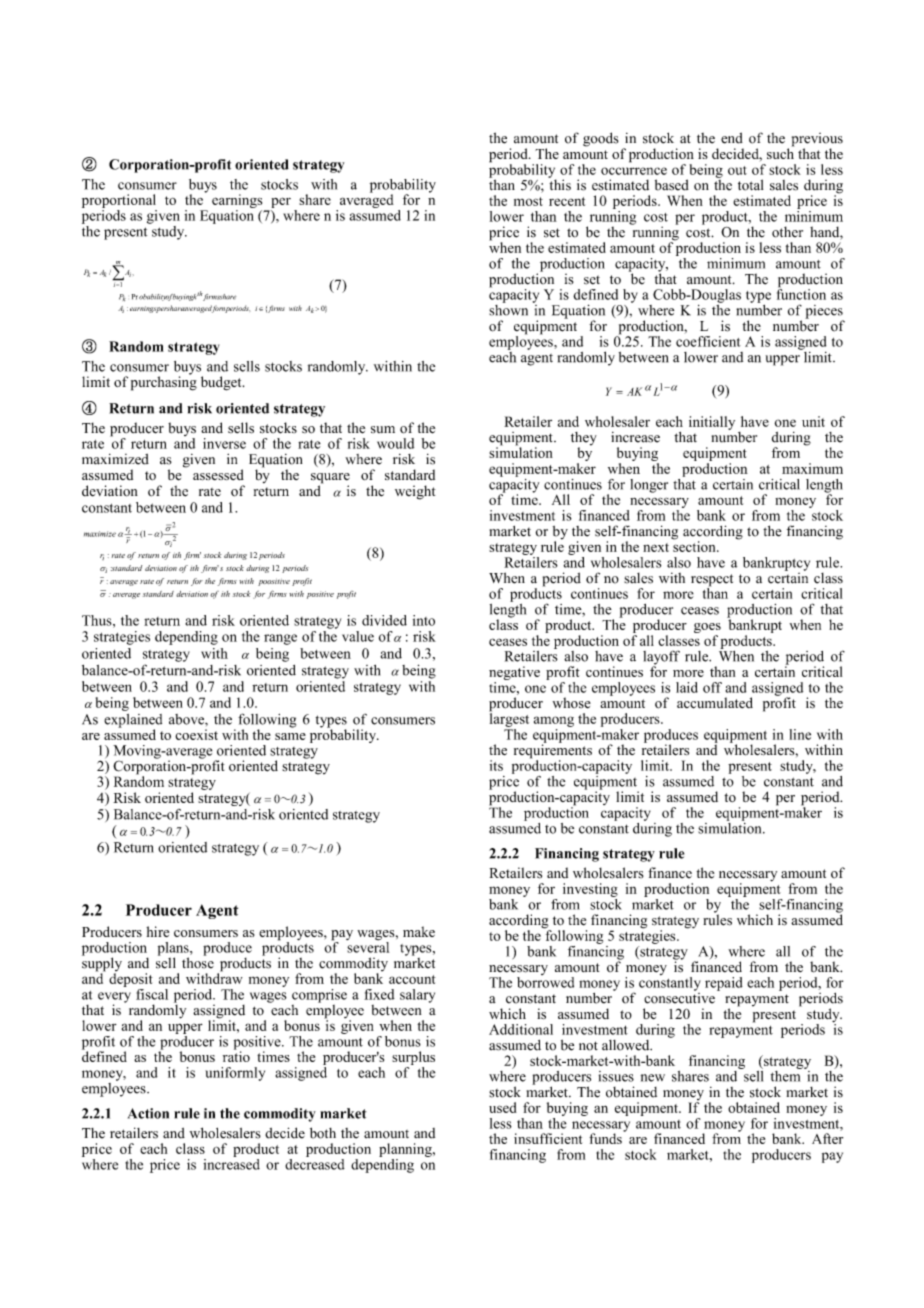 The image size is (924, 1308). What do you see at coordinates (827, 1138) in the screenshot?
I see `After` at bounding box center [827, 1138].
